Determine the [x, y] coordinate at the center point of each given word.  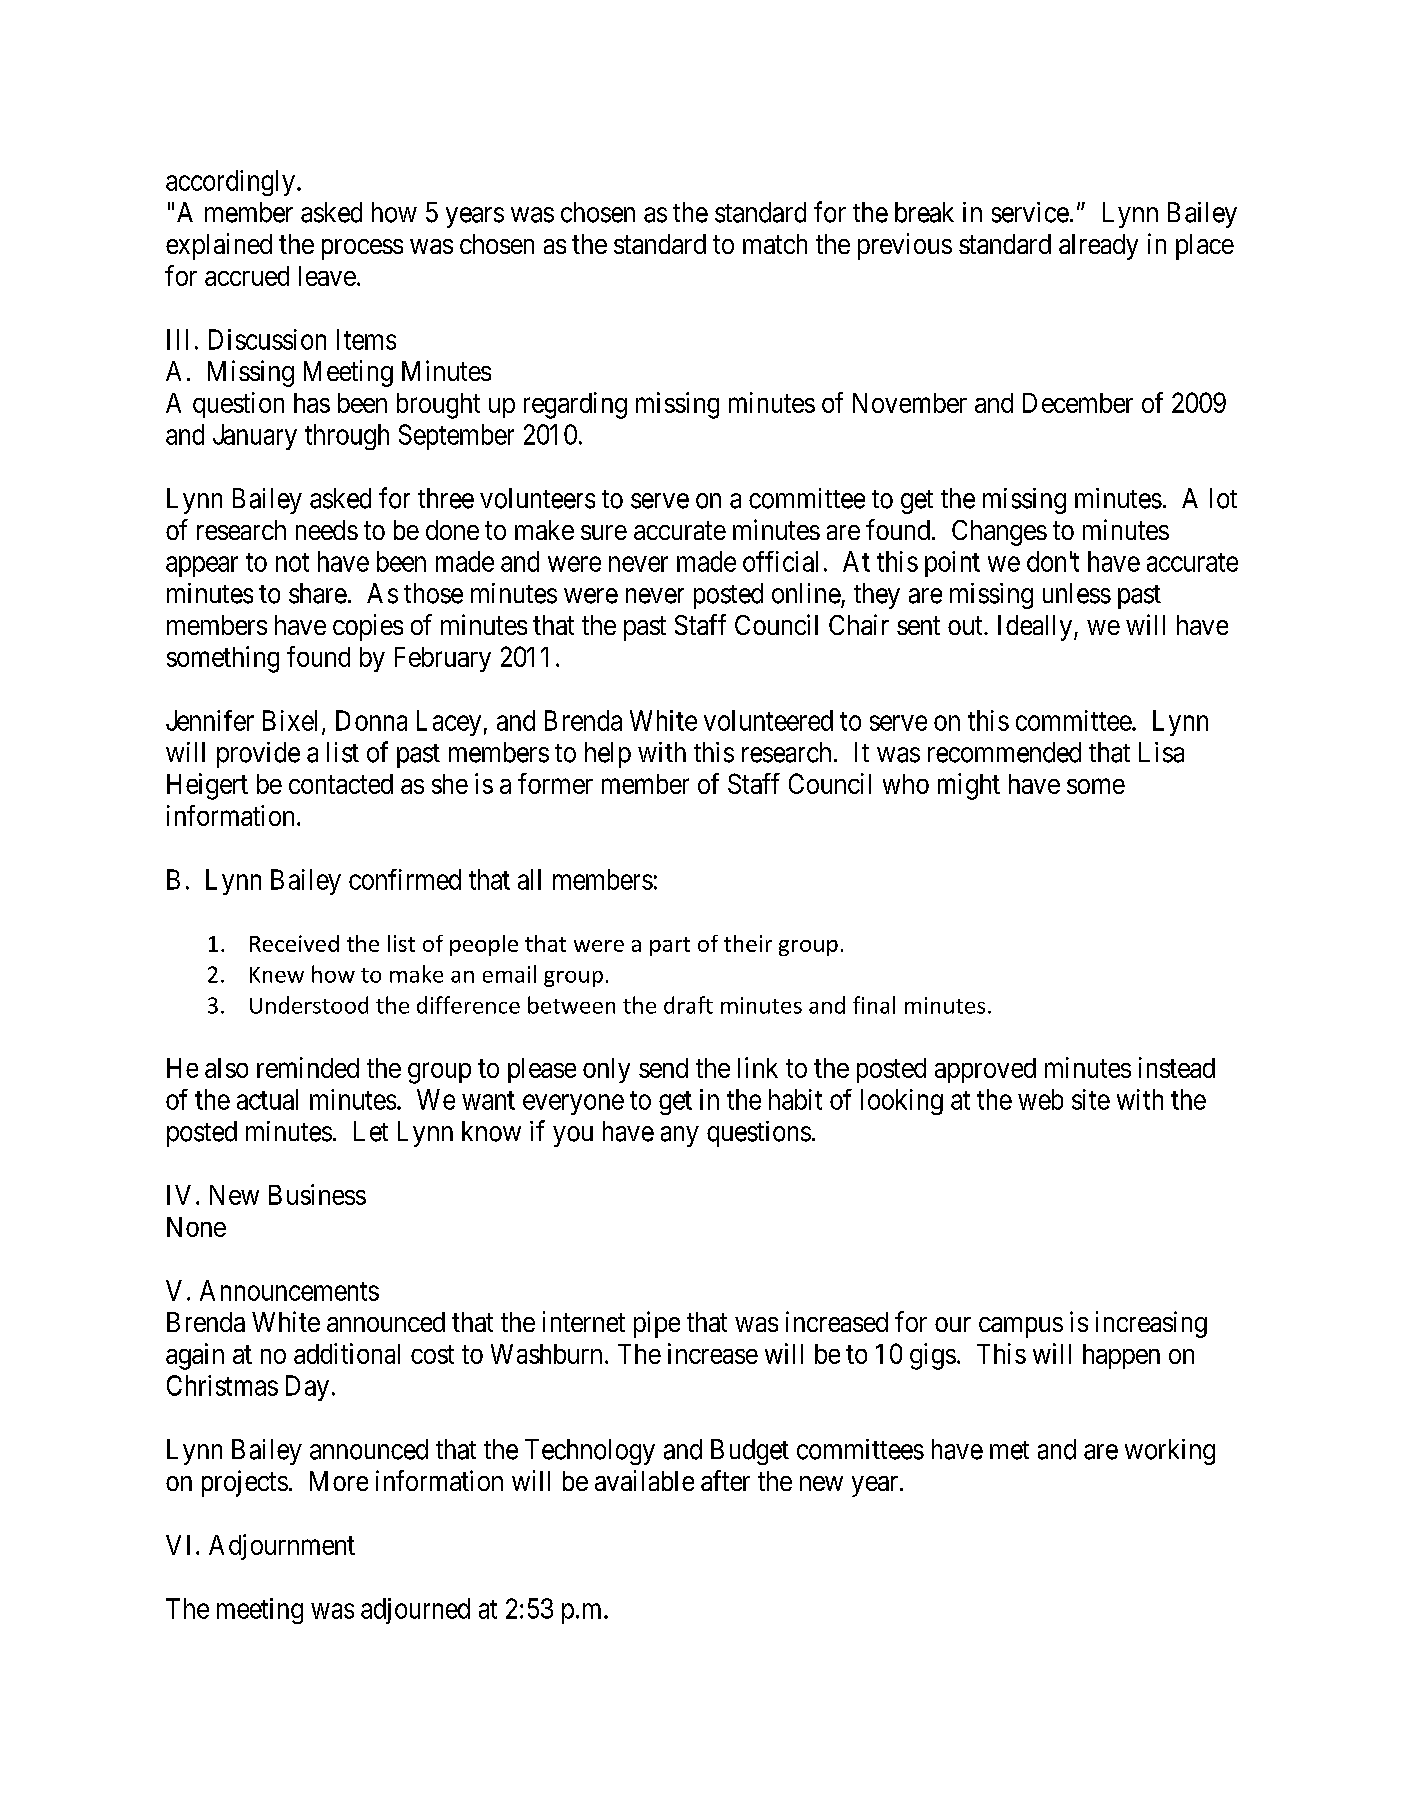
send [663, 1068]
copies [368, 627]
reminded [308, 1067]
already [1098, 247]
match [775, 244]
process [362, 249]
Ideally [1036, 628]
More [339, 1481]
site [1091, 1099]
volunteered [768, 720]
